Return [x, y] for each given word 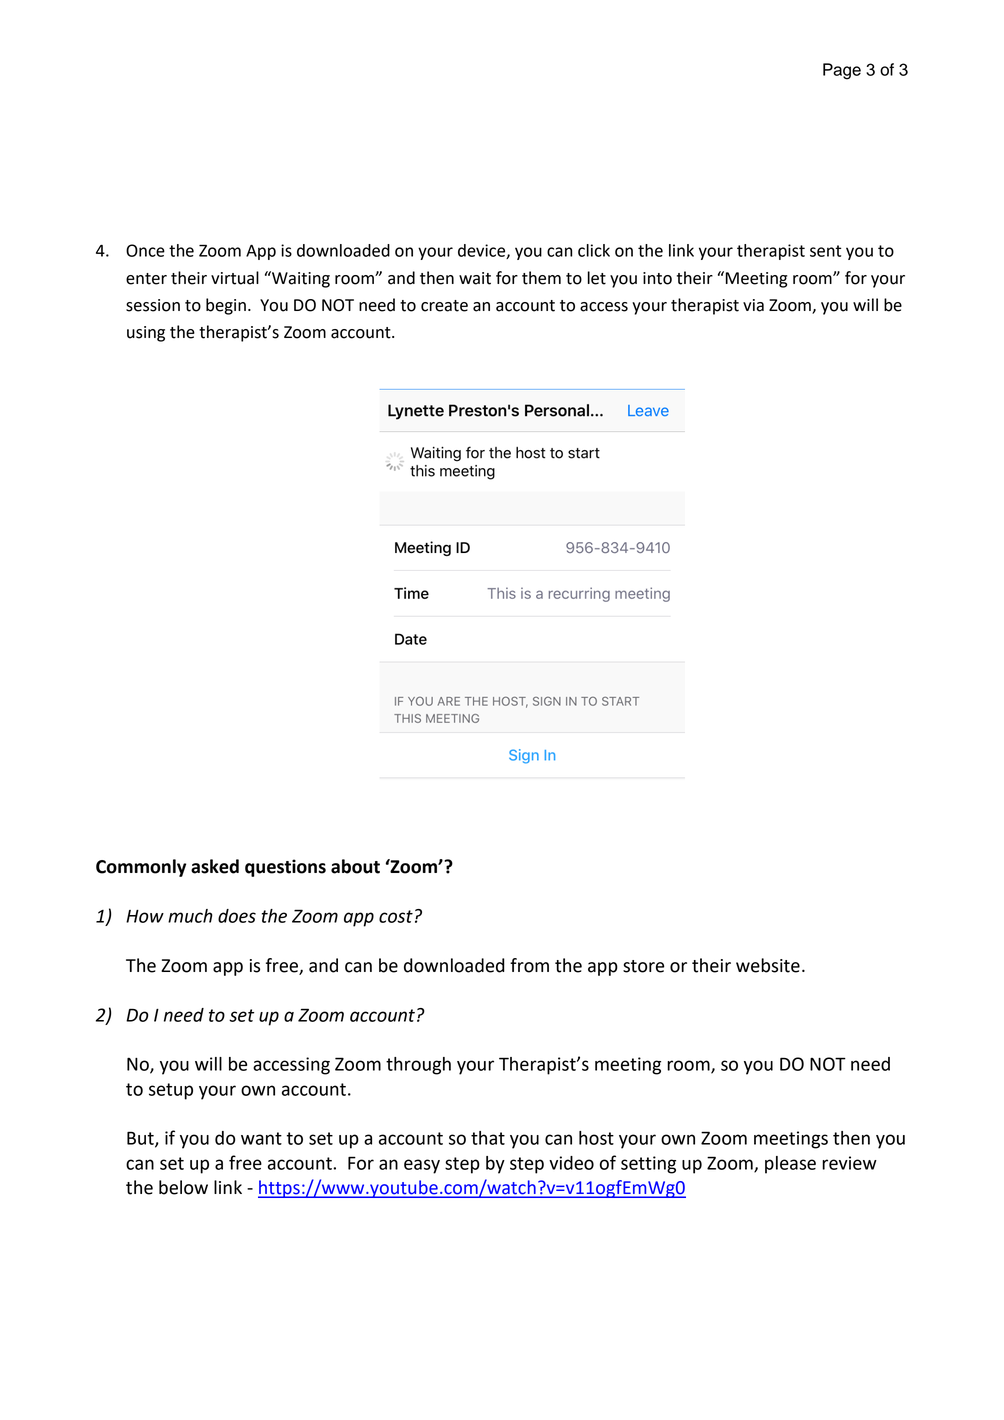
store [643, 966]
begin [226, 306]
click [594, 250]
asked [215, 866]
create [444, 306]
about [355, 866]
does [237, 916]
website [768, 965]
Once [145, 250]
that [488, 1138]
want [261, 1138]
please [790, 1165]
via [753, 305]
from [529, 965]
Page [842, 71]
